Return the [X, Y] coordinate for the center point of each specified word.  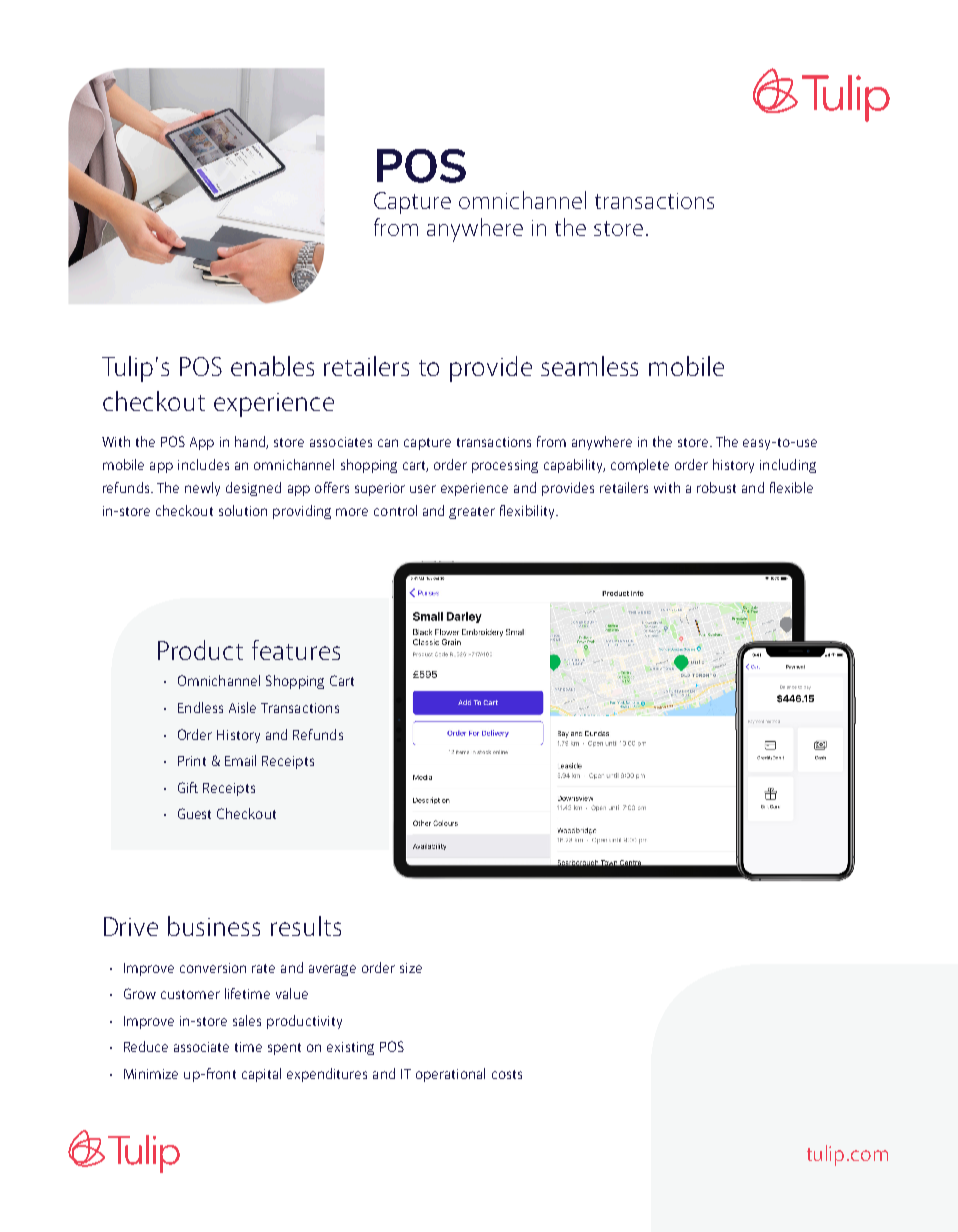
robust [716, 487]
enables [272, 366]
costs [507, 1074]
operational [450, 1075]
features [296, 650]
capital [261, 1075]
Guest [194, 813]
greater [472, 513]
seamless [589, 366]
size [411, 968]
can [388, 443]
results [306, 926]
